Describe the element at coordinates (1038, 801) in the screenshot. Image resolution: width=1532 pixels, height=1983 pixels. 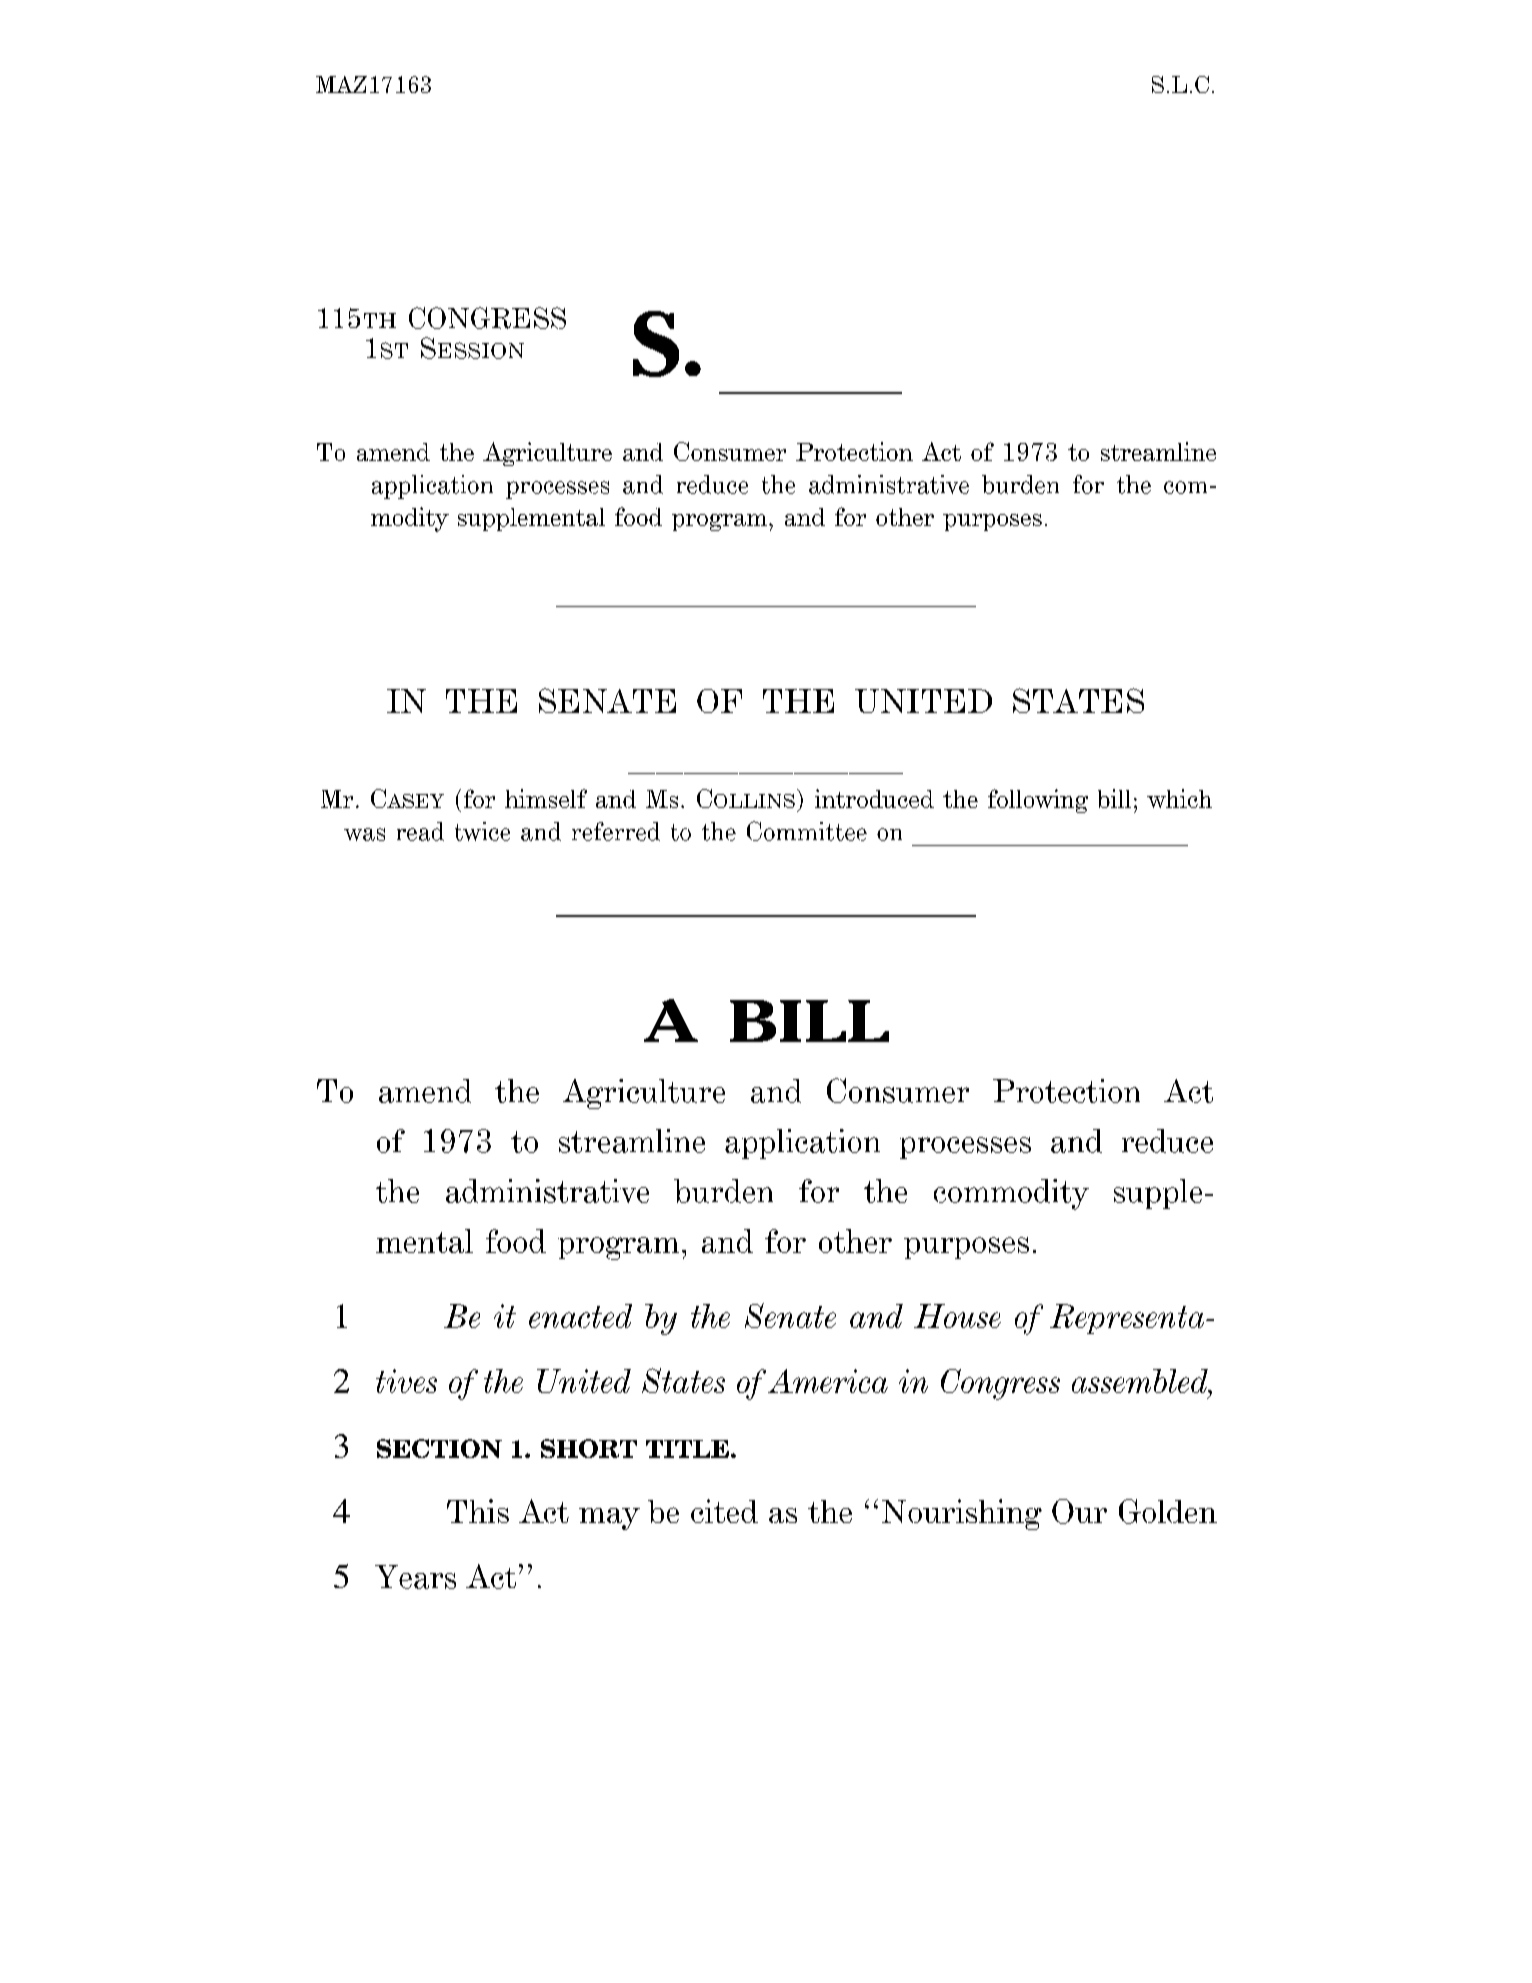
I see `following` at that location.
